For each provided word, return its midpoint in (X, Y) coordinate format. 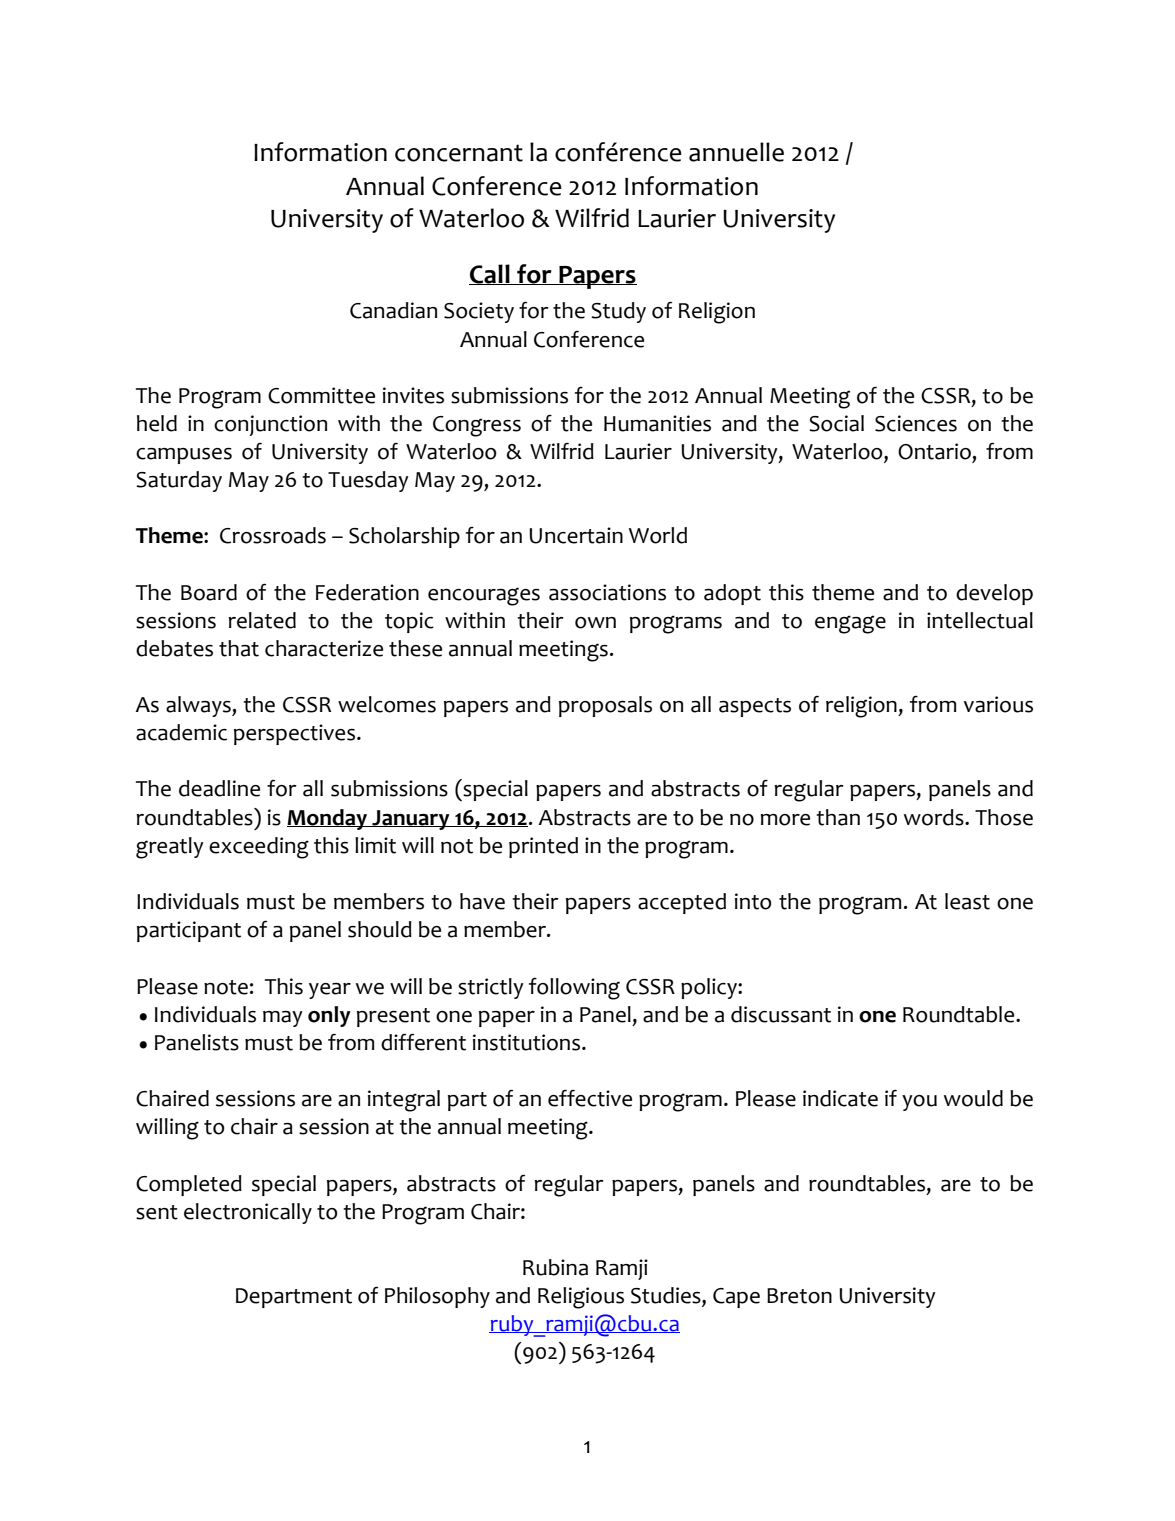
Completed (189, 1185)
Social (836, 423)
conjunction (270, 425)
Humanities (657, 423)
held (157, 423)
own (595, 623)
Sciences (916, 423)
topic (409, 622)
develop (994, 594)
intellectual (980, 620)
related (262, 620)
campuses (184, 456)
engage (850, 624)
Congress (477, 426)
